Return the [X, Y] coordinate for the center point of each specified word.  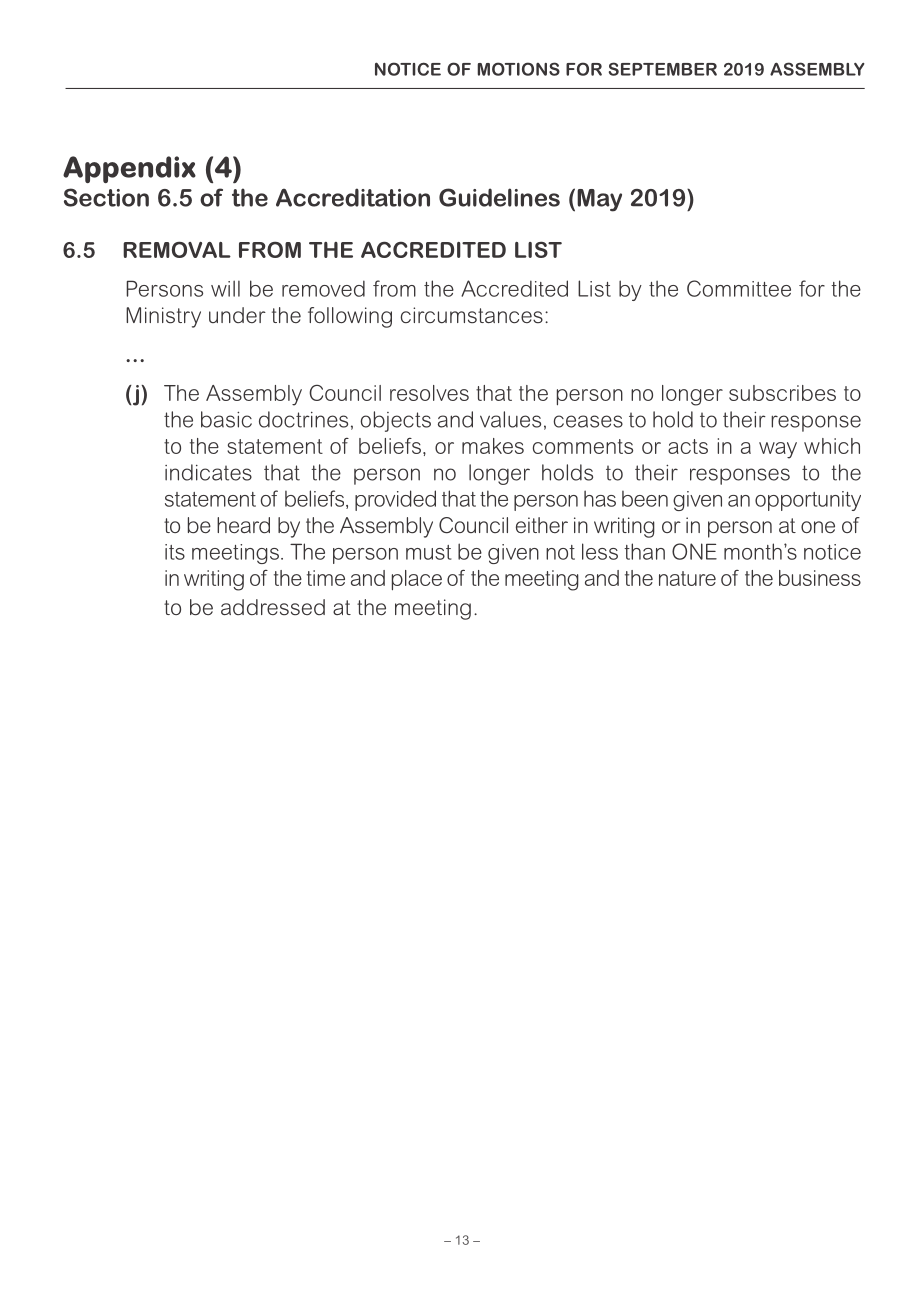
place [417, 580]
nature [687, 578]
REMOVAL [177, 249]
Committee [739, 288]
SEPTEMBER [663, 69]
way [778, 450]
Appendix [129, 169]
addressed [273, 607]
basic [226, 419]
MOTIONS [518, 69]
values [510, 419]
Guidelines [499, 197]
